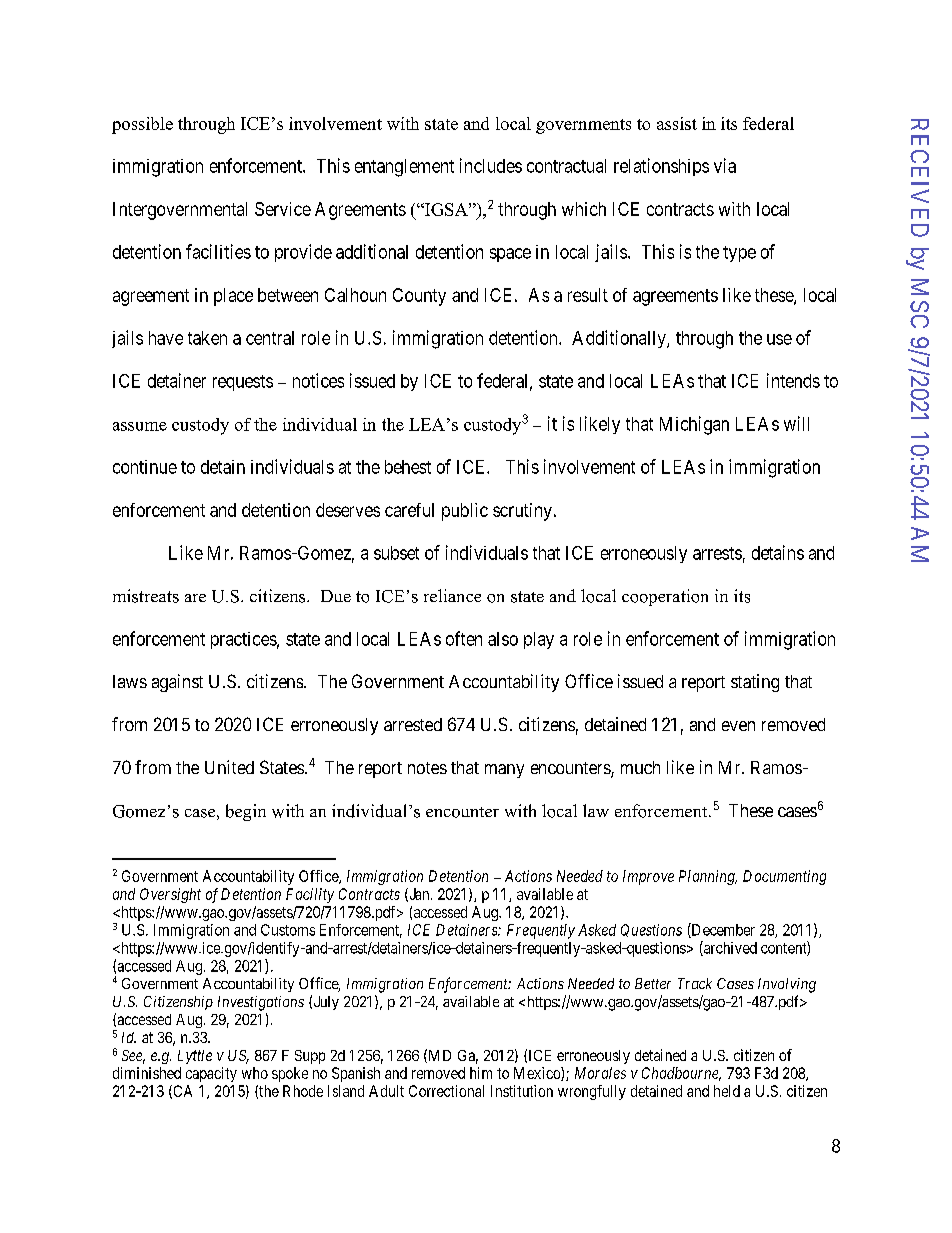 The image size is (952, 1233). I want to click on often, so click(464, 638).
